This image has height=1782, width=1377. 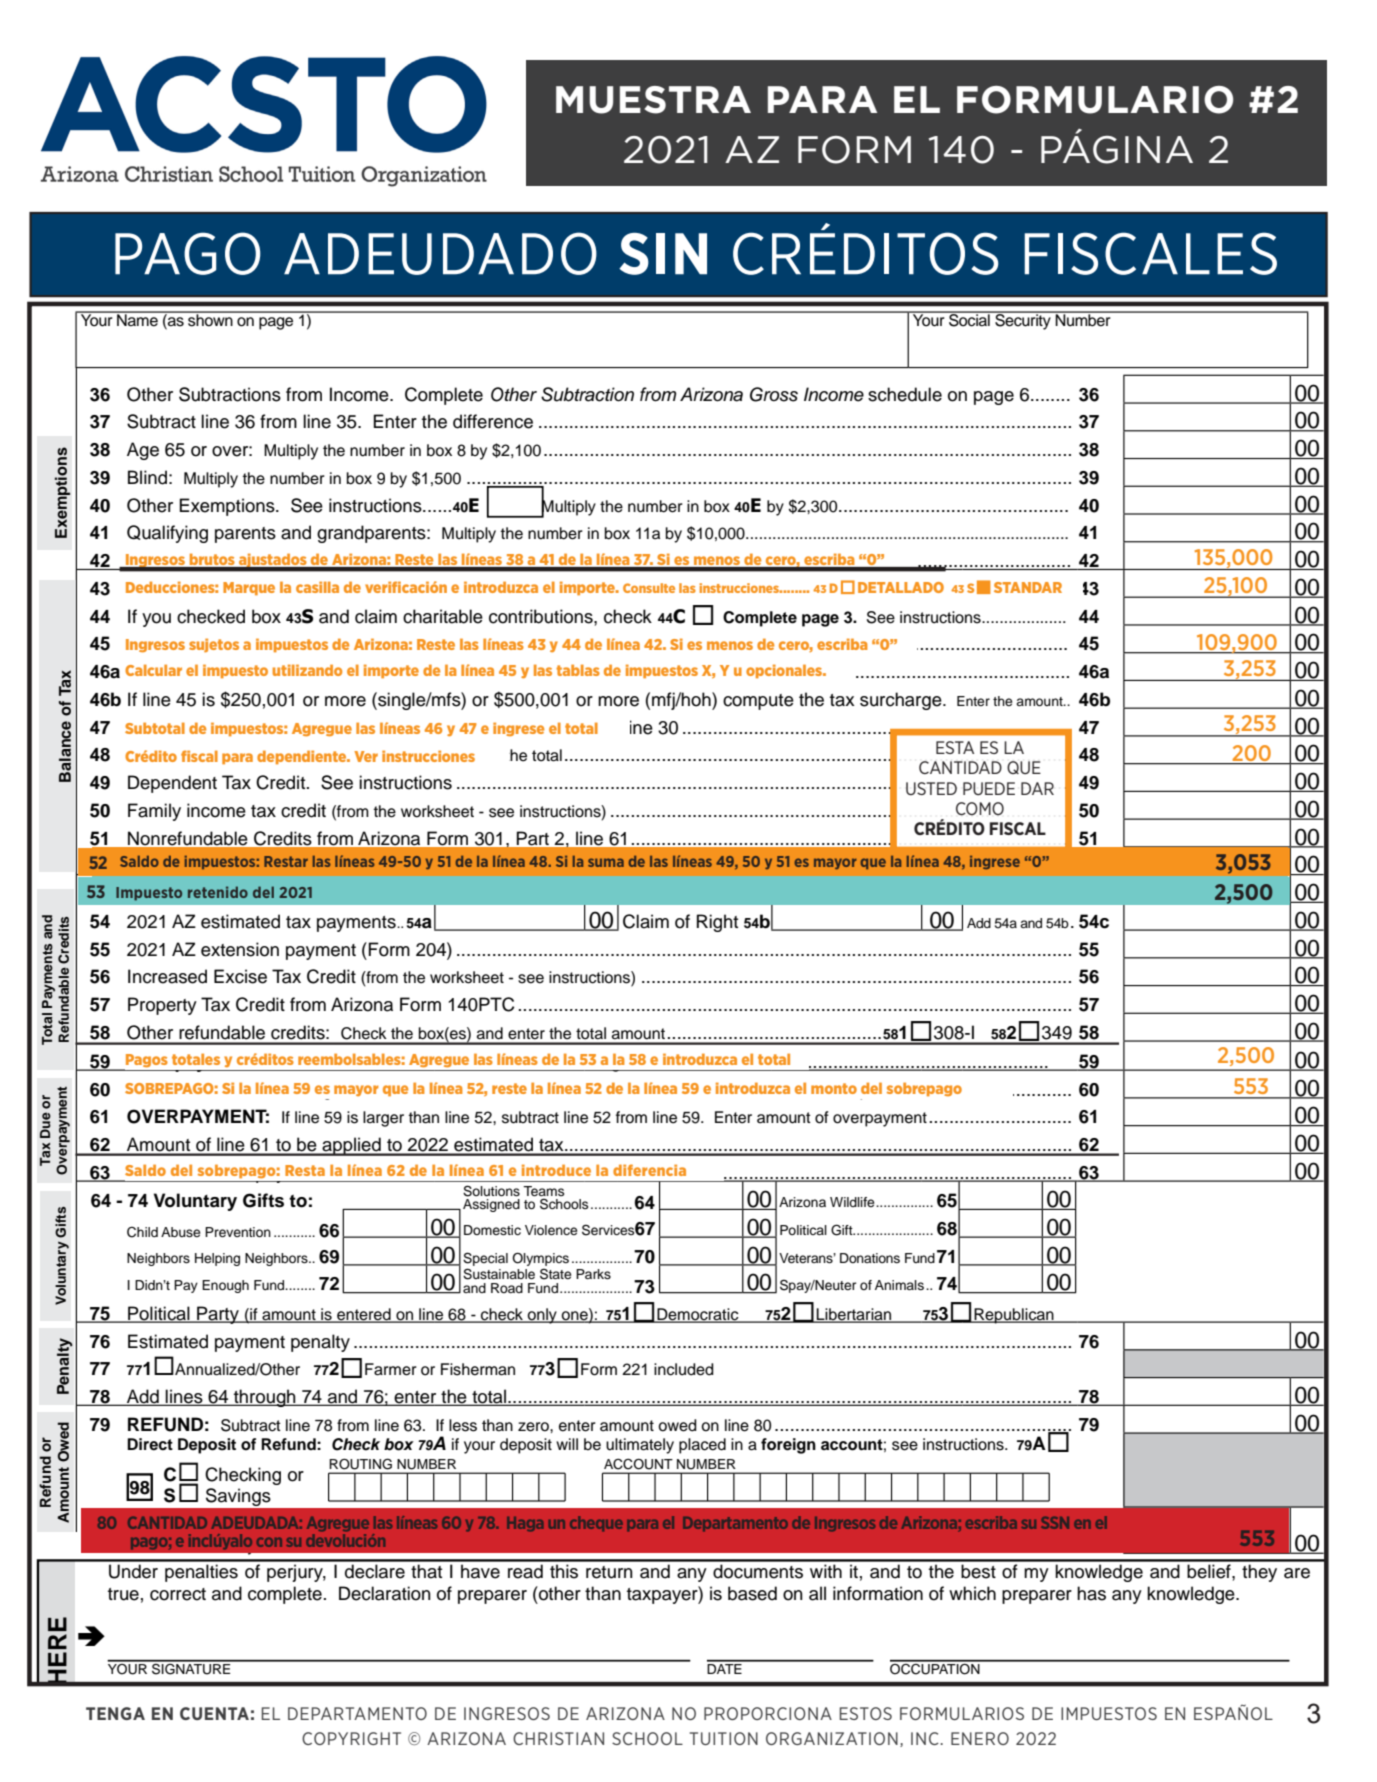 I want to click on Security, so click(x=1023, y=321).
